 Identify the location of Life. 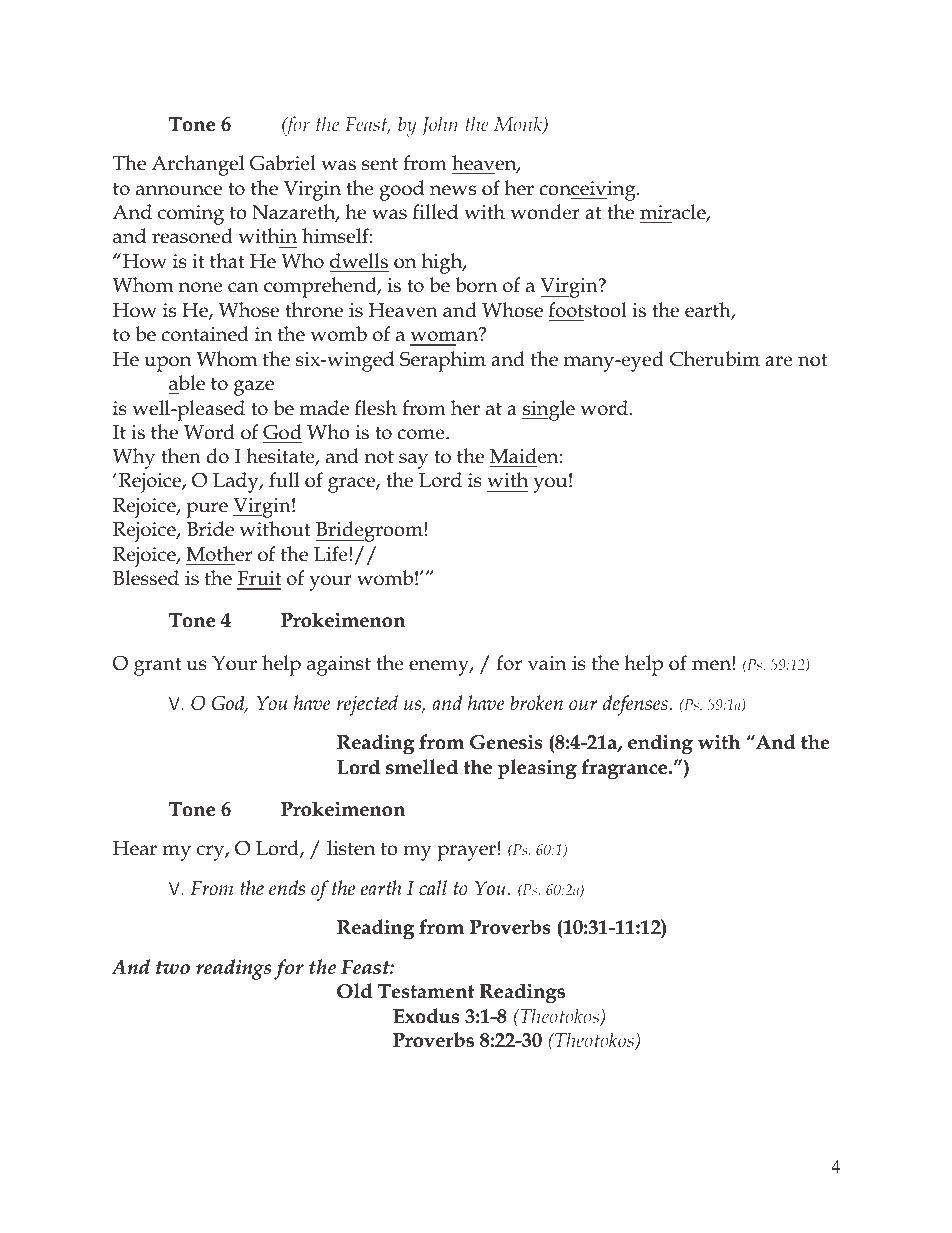
(332, 554).
